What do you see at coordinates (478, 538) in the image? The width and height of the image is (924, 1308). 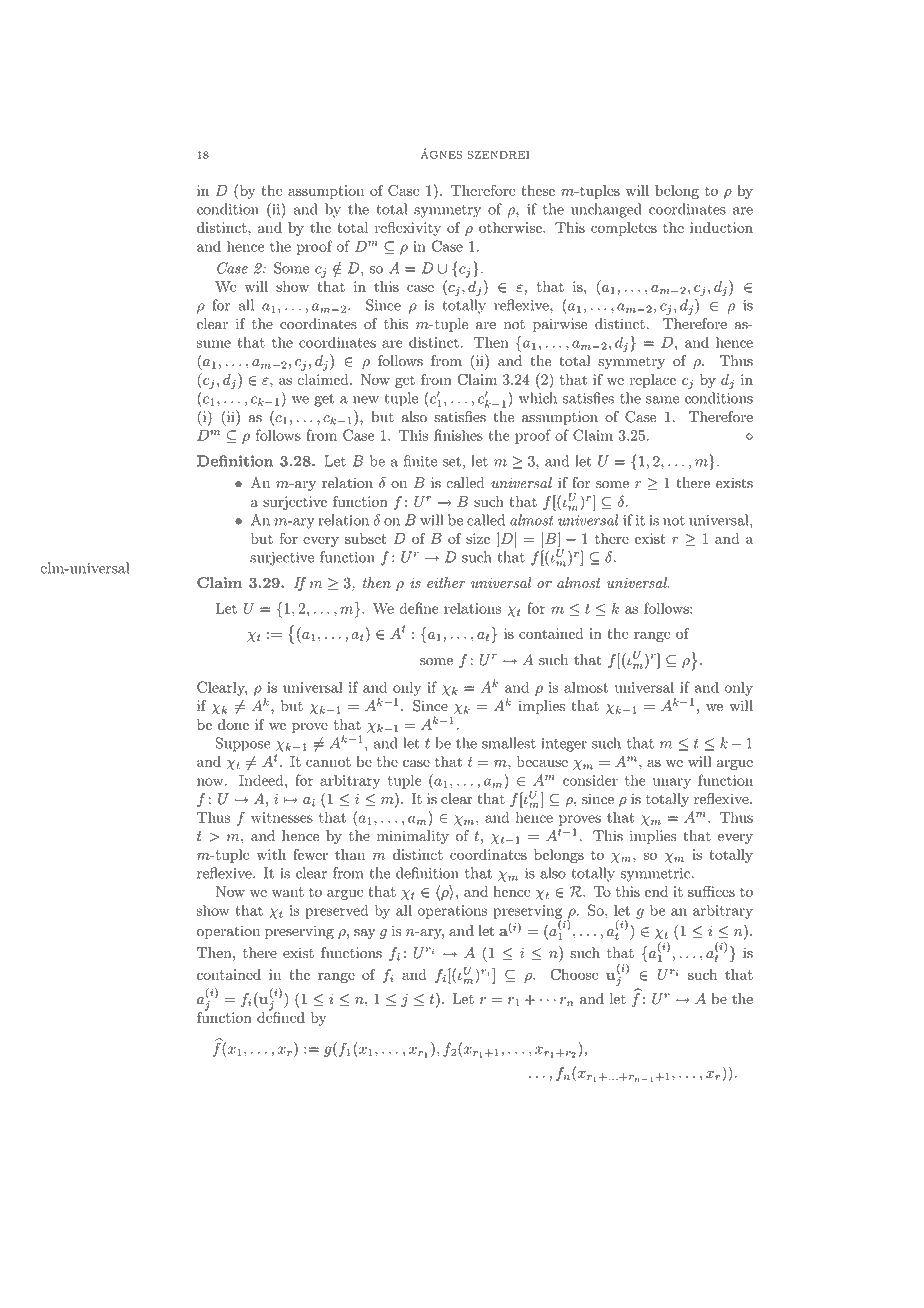 I see `size` at bounding box center [478, 538].
